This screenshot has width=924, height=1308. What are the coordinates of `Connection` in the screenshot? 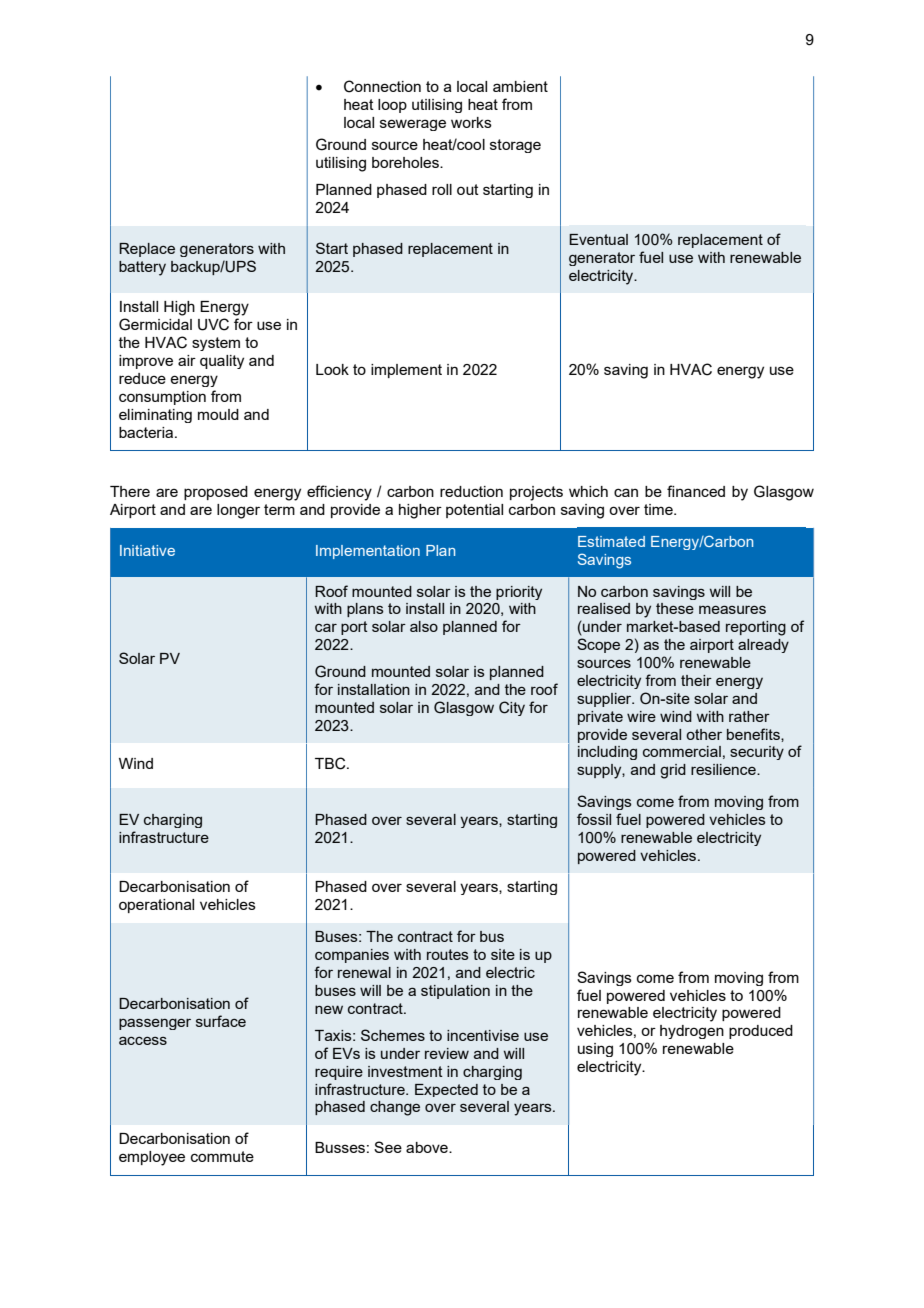 It's located at (382, 86).
